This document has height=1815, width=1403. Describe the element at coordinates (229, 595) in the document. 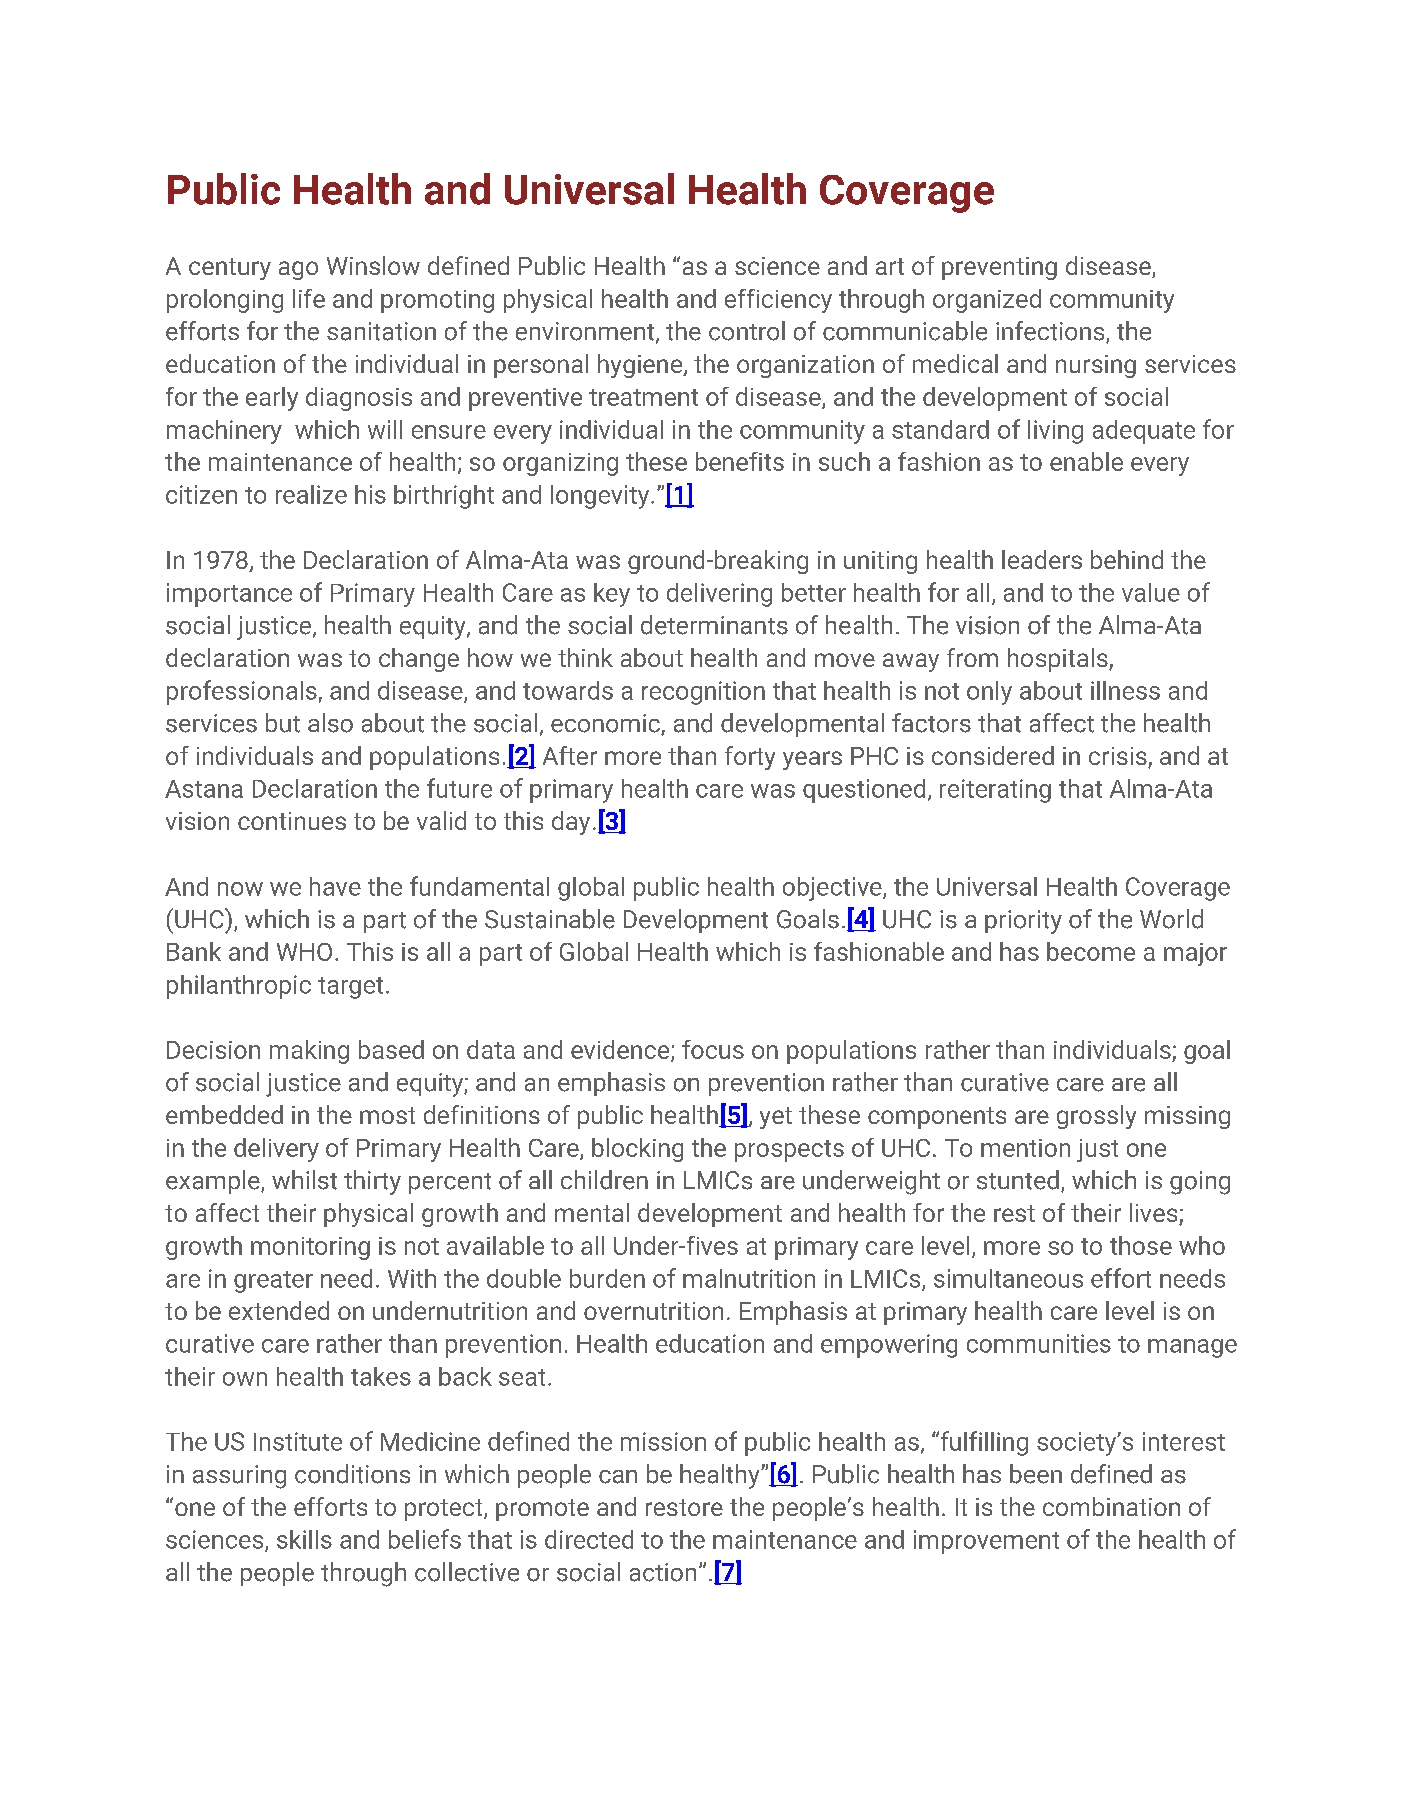

I see `importance` at that location.
